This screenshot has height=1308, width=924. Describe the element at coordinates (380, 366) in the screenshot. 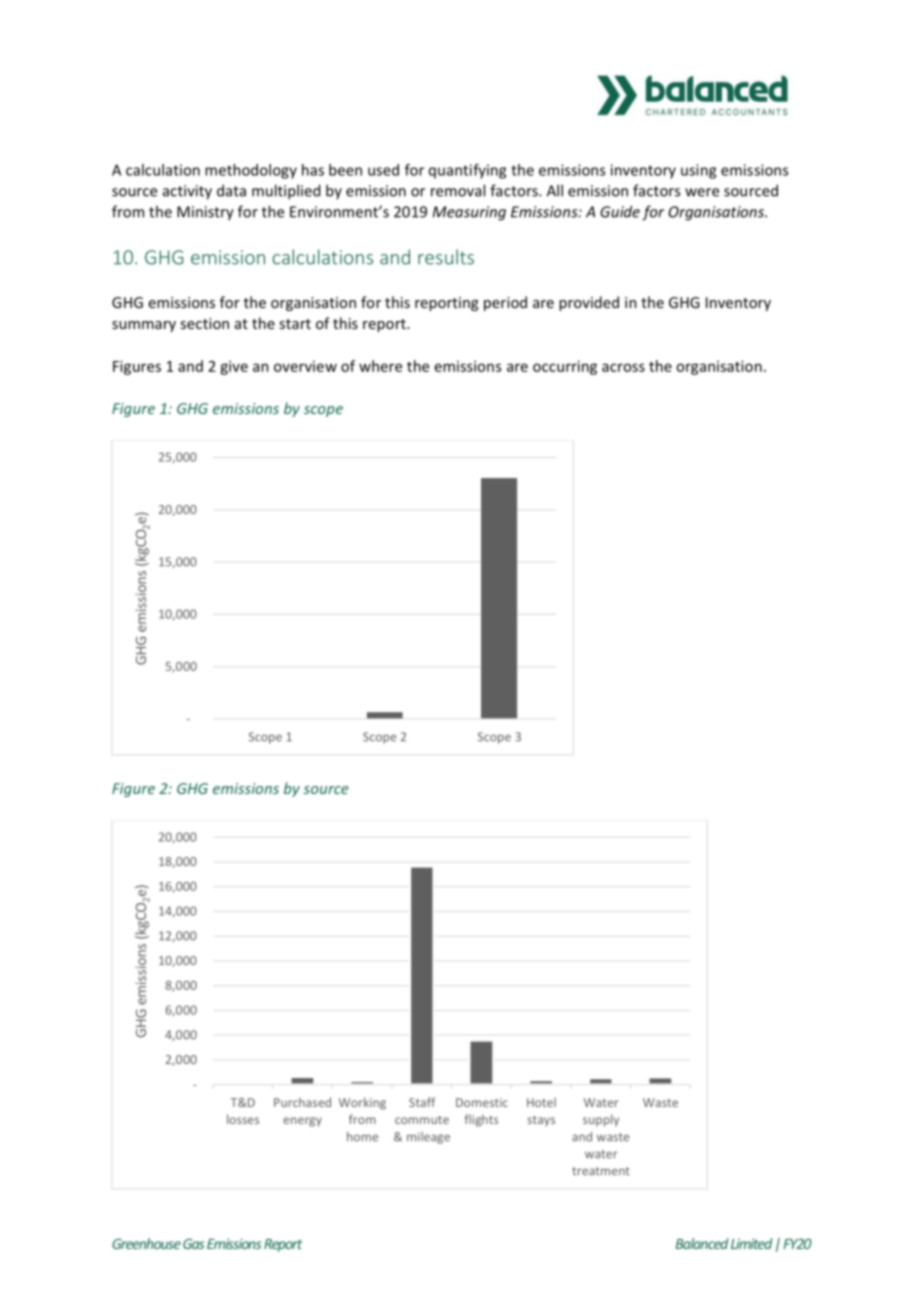

I see `where` at that location.
